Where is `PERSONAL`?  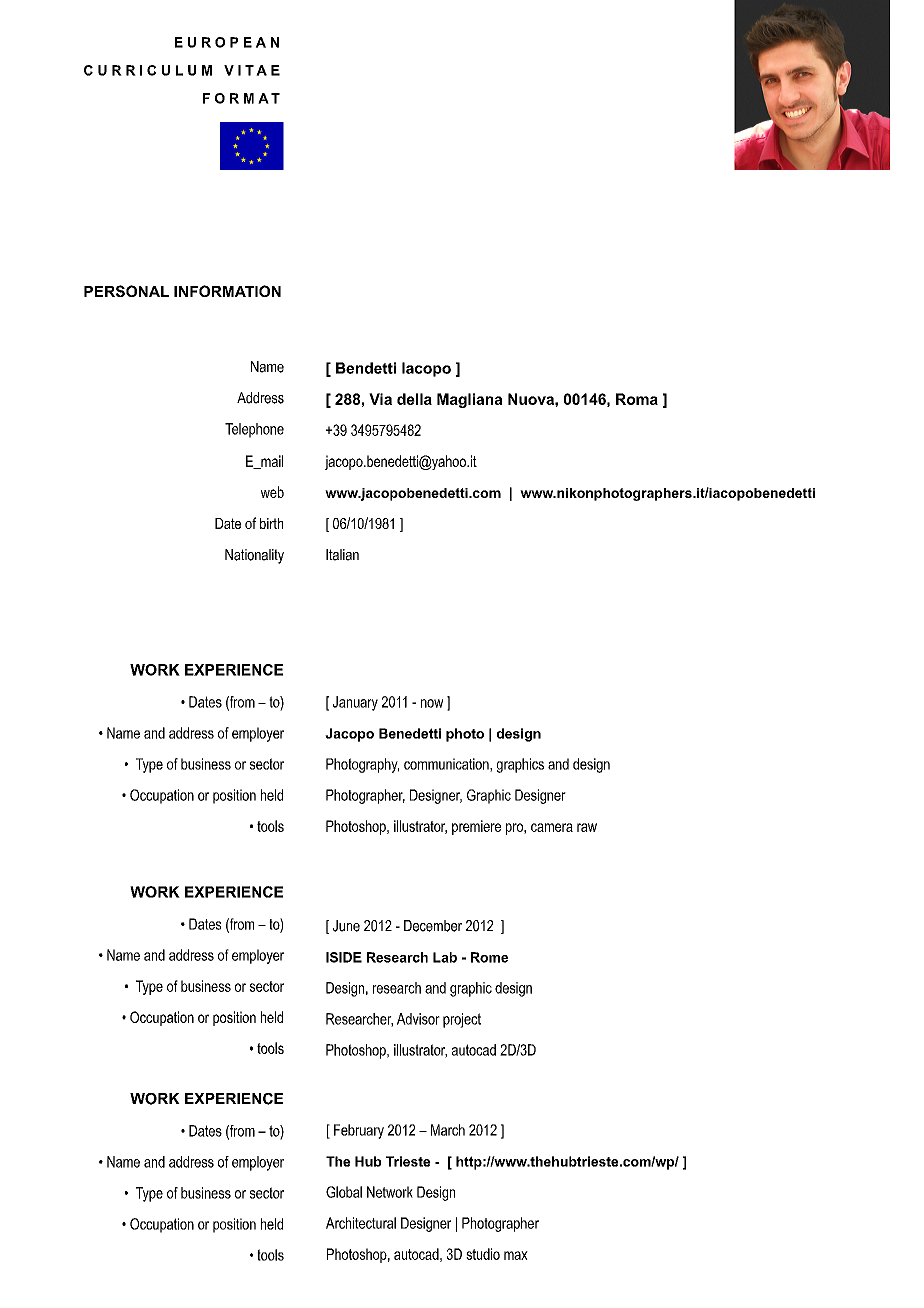 PERSONAL is located at coordinates (126, 291).
